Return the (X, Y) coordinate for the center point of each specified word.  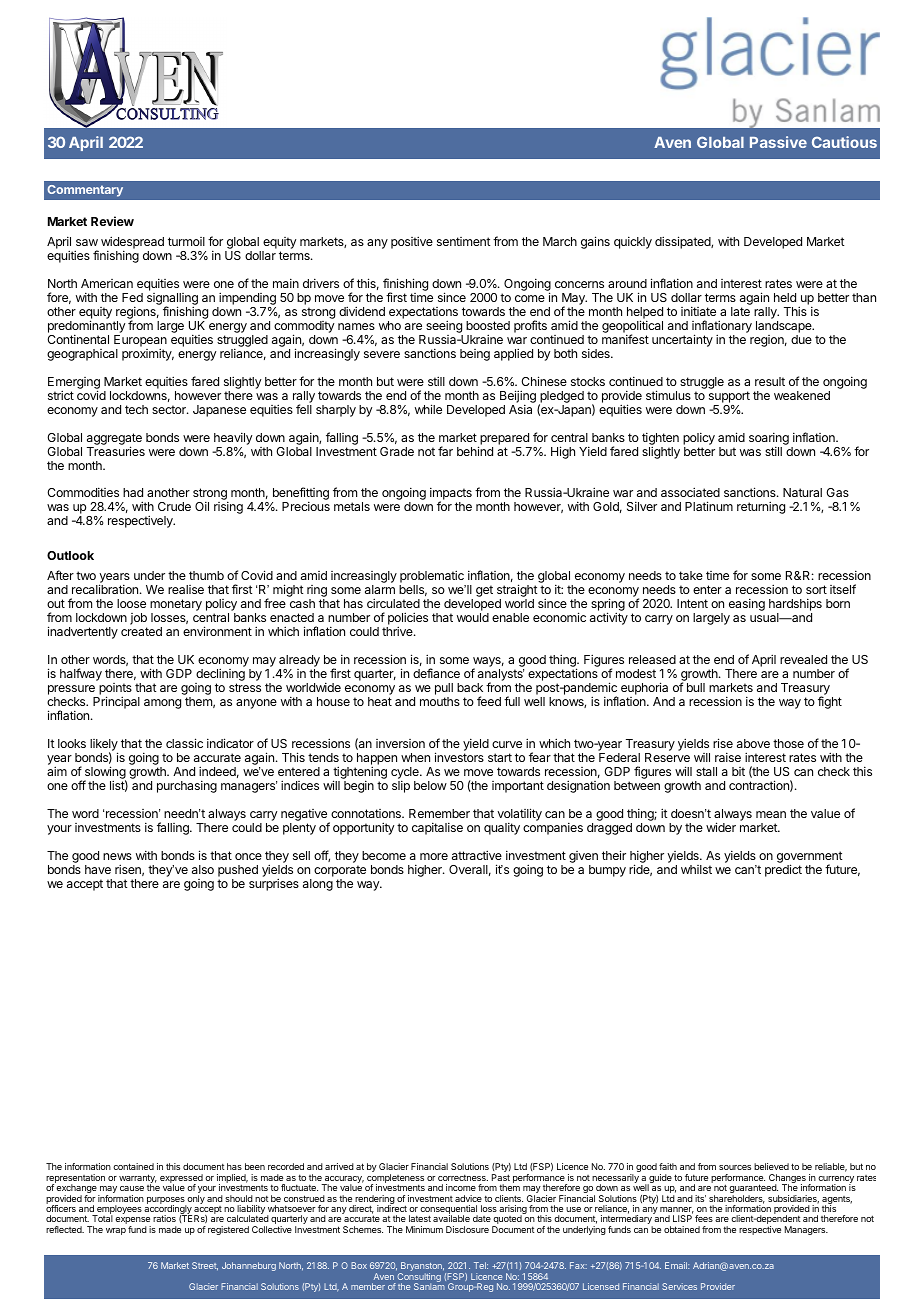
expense (133, 1222)
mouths (440, 701)
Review (112, 221)
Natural (802, 492)
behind (475, 451)
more (434, 856)
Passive (778, 142)
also (203, 869)
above (753, 743)
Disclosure (467, 1229)
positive (412, 242)
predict (783, 870)
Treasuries (116, 451)
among (162, 704)
